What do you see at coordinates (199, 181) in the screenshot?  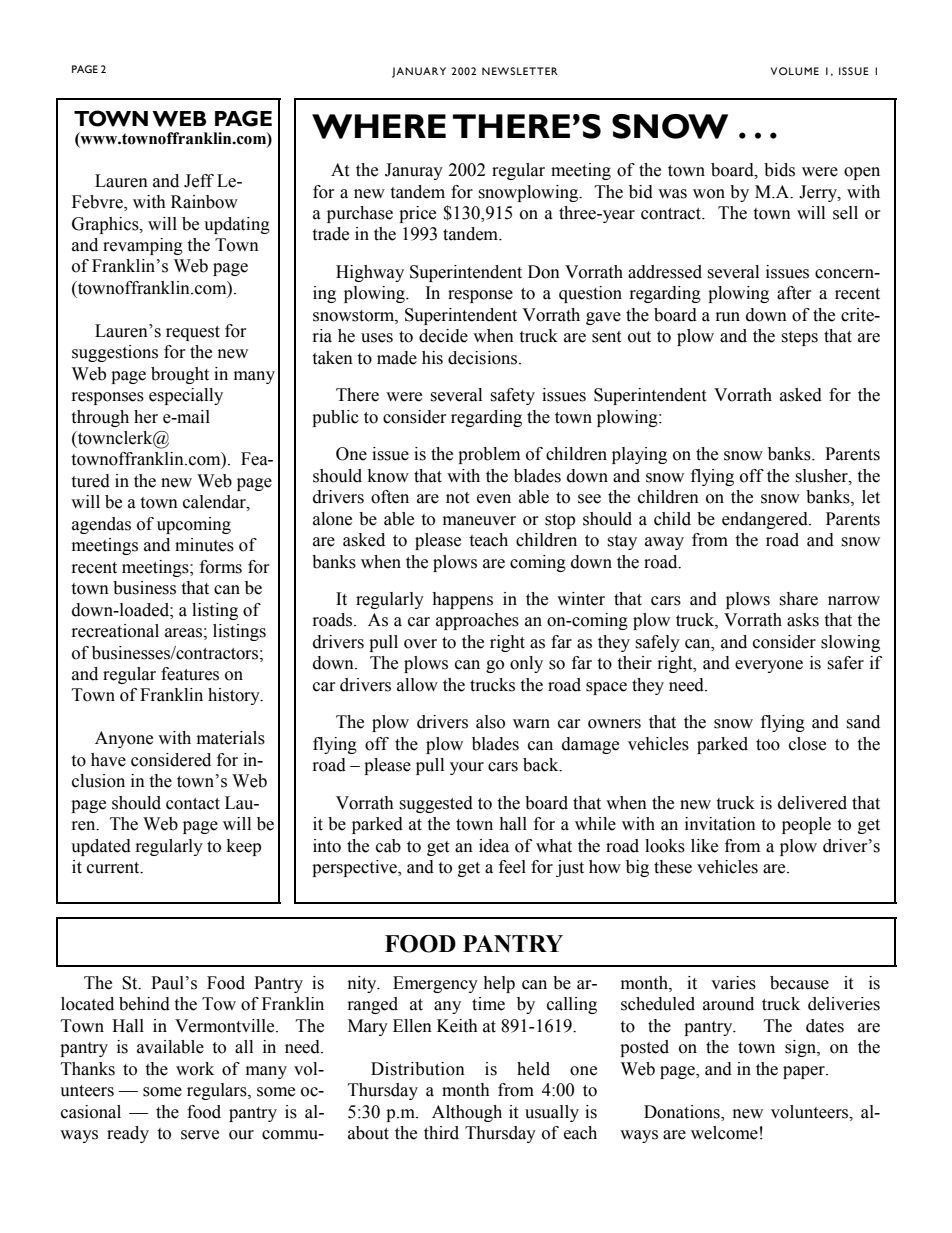 I see `Jeff` at bounding box center [199, 181].
